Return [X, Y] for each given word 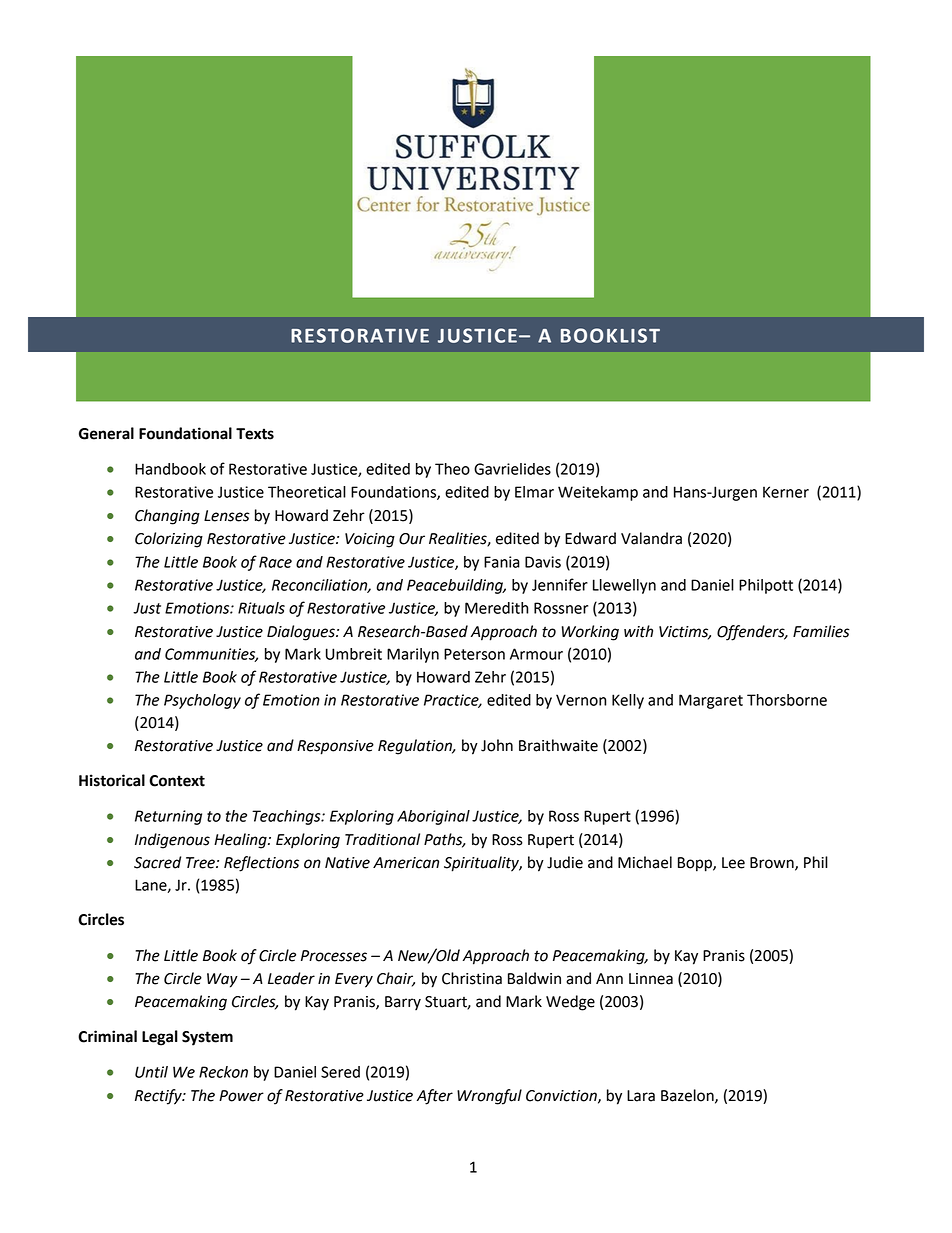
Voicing [370, 540]
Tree [201, 863]
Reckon [223, 1072]
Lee [733, 863]
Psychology [202, 701]
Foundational [185, 433]
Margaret [711, 701]
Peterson [474, 654]
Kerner [786, 492]
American [406, 863]
